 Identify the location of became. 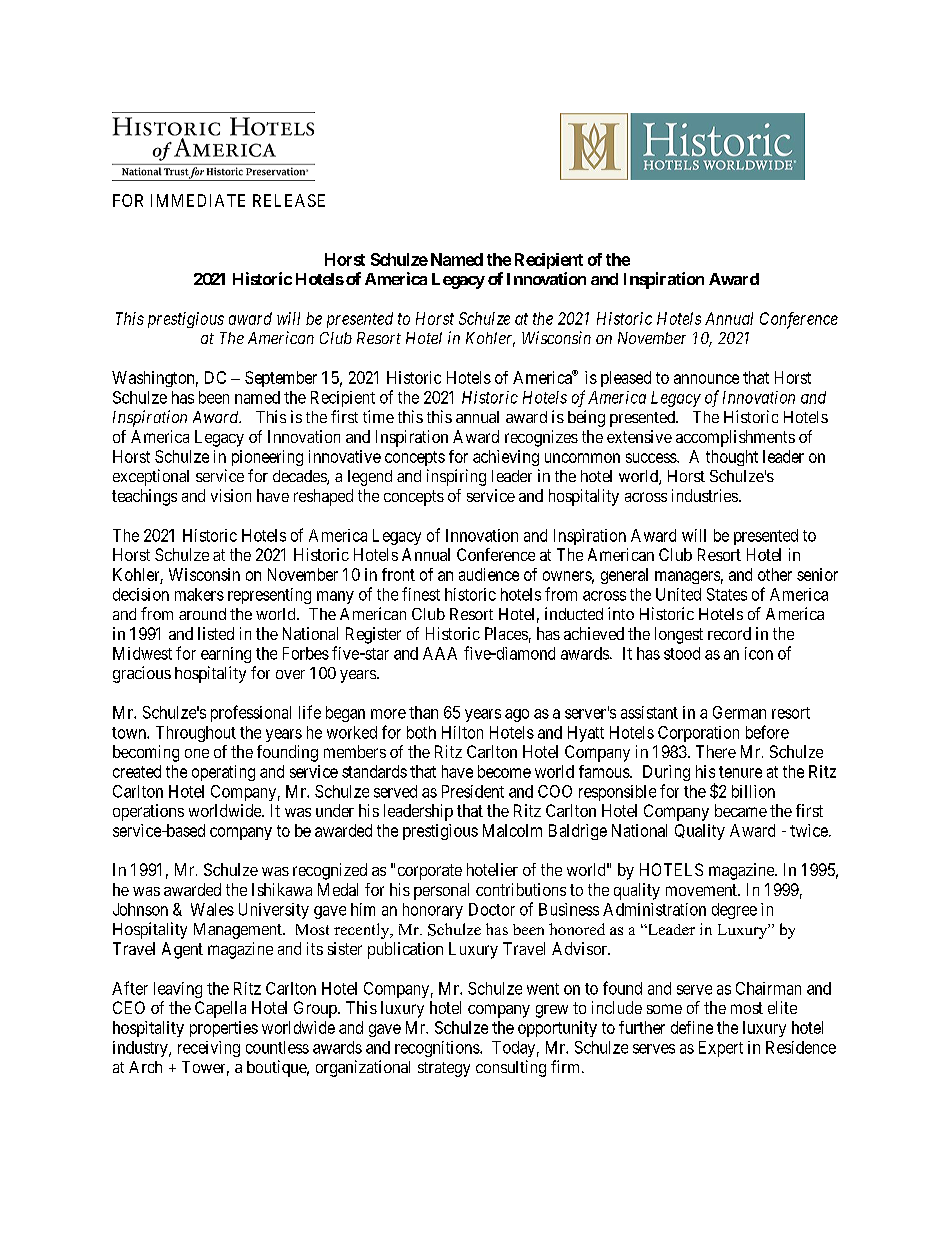
(741, 810).
